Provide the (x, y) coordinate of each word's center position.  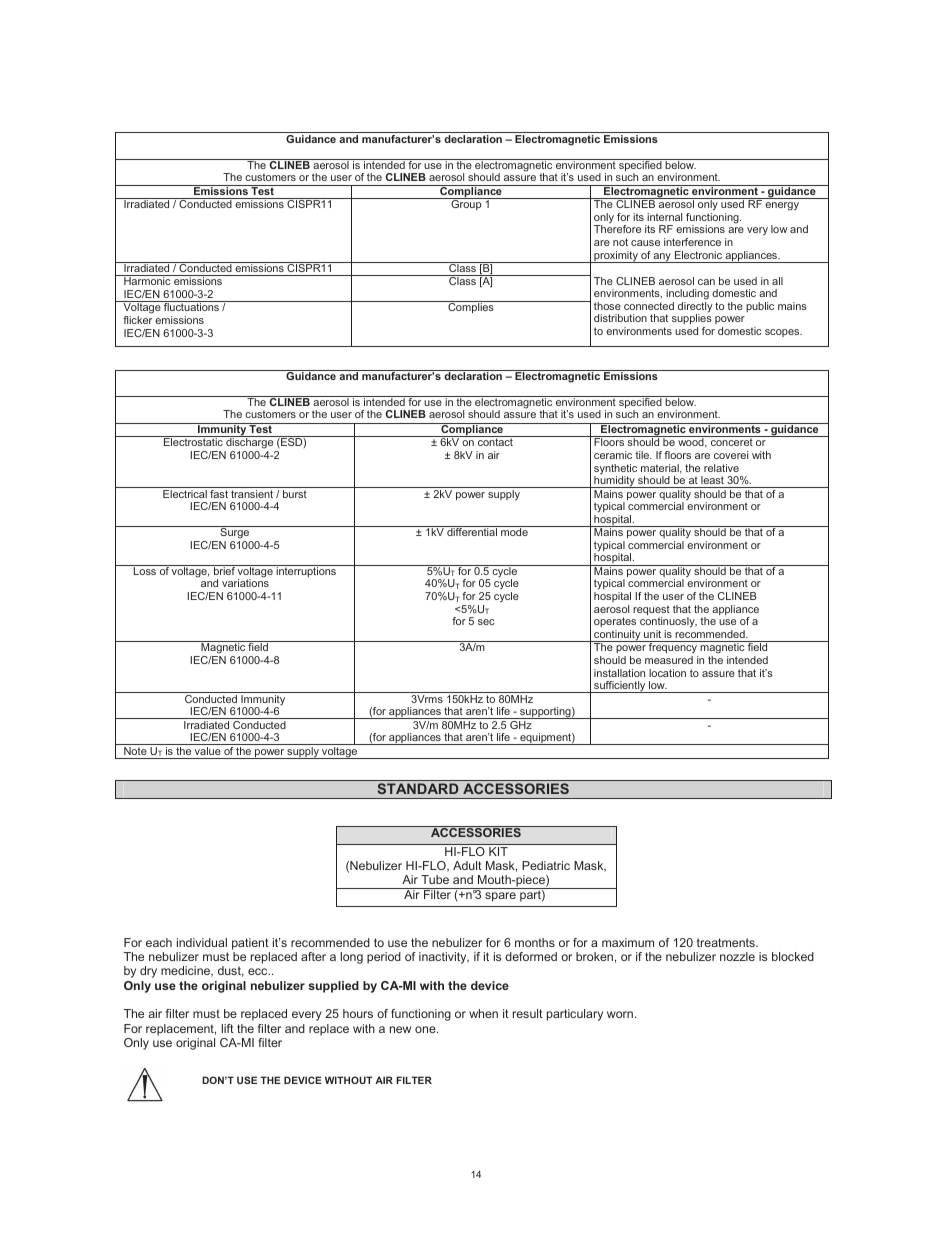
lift (228, 1028)
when (483, 1013)
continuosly (668, 624)
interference (692, 242)
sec (486, 622)
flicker (137, 320)
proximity (616, 257)
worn (620, 1014)
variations (245, 583)
